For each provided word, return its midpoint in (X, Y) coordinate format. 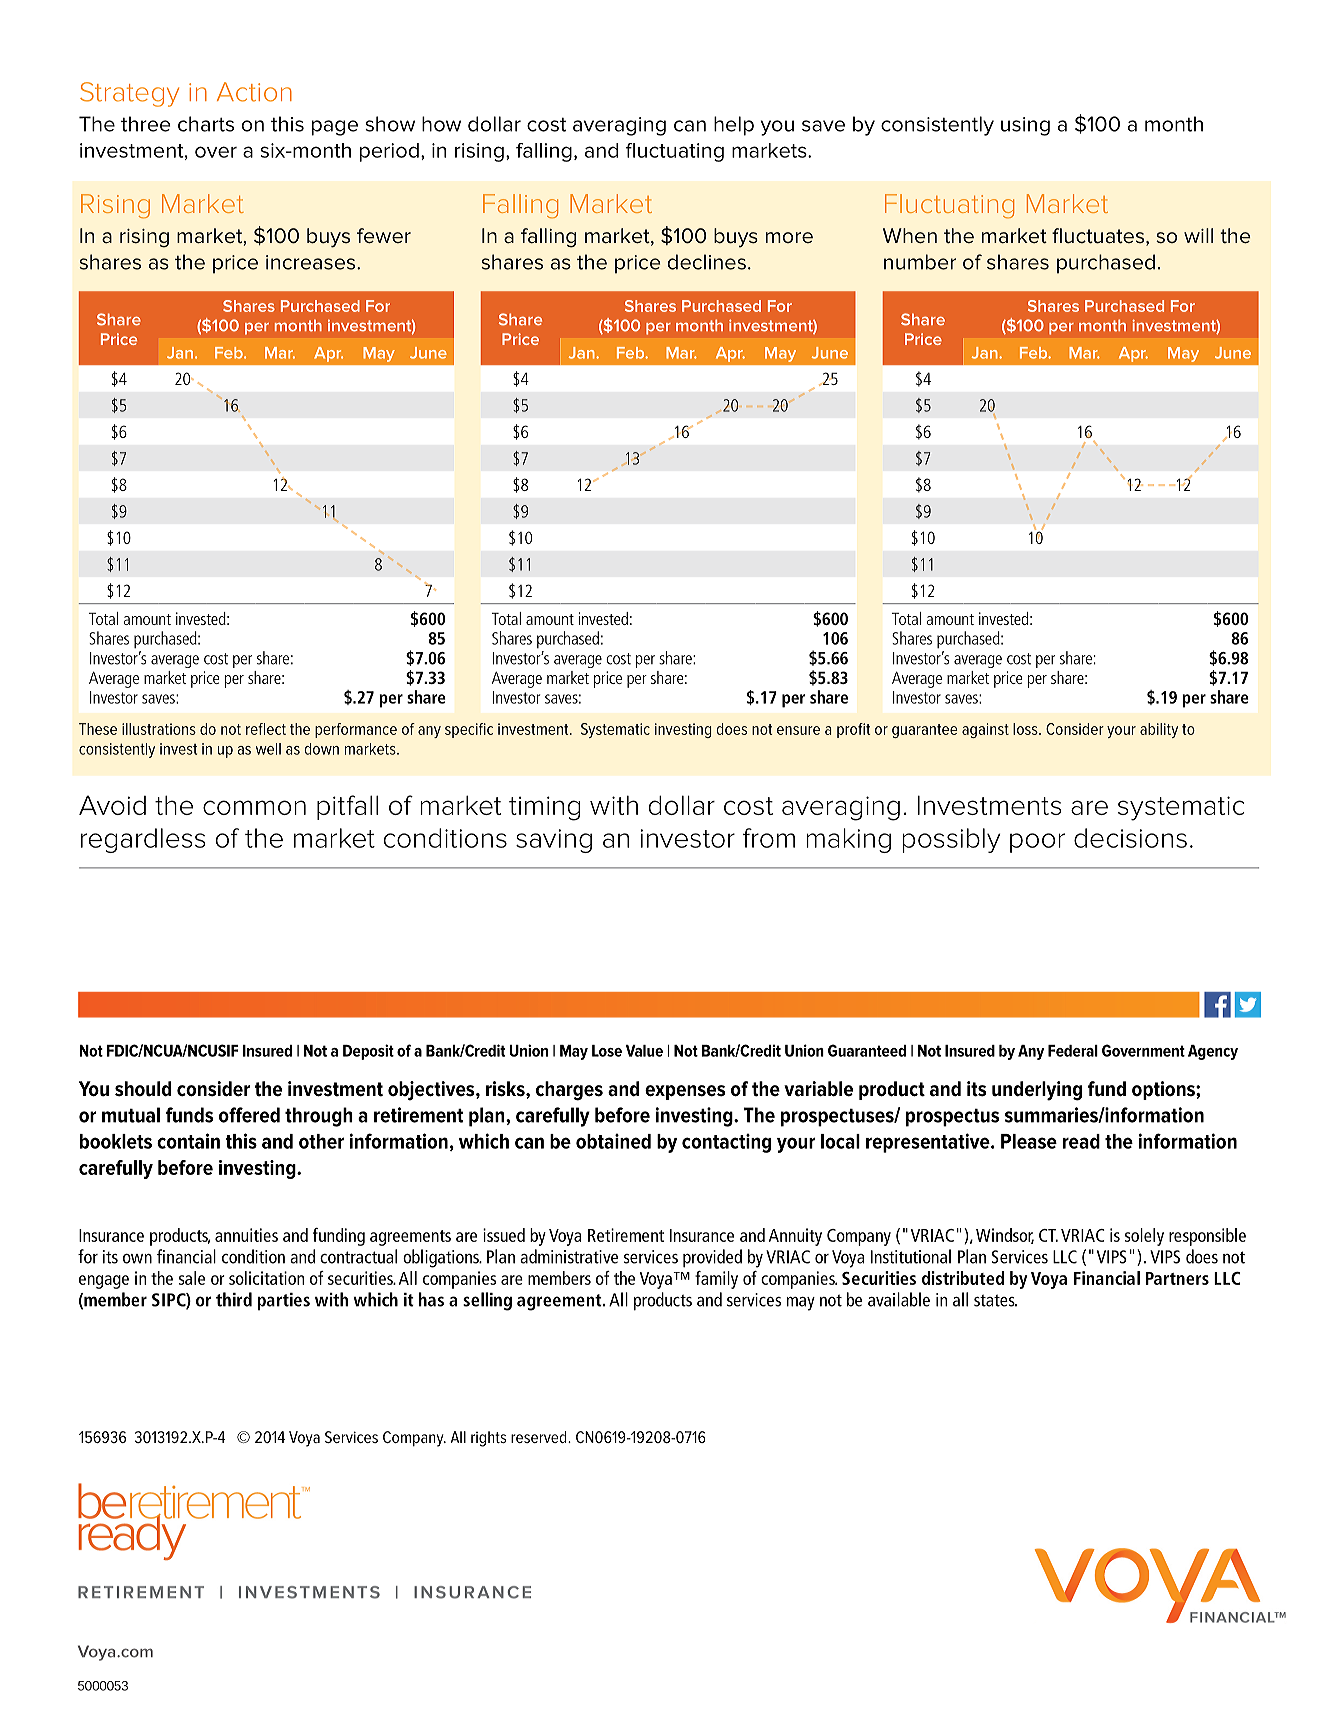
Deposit (368, 1052)
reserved (540, 1437)
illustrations (159, 729)
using (1025, 126)
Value (644, 1051)
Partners (1177, 1278)
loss (1026, 729)
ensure (798, 730)
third (234, 1299)
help (734, 126)
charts (206, 124)
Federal (1073, 1051)
